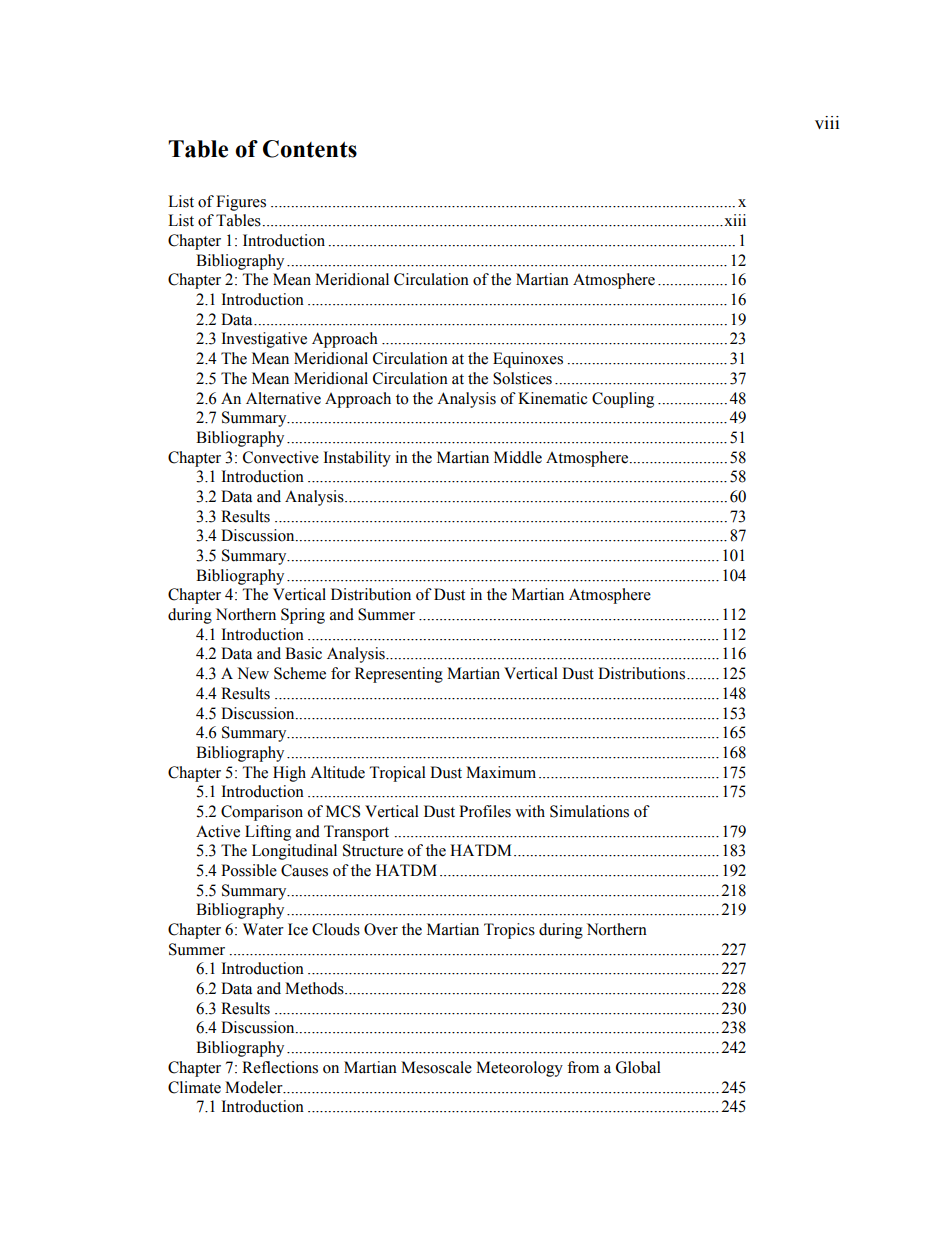 The height and width of the page is (1233, 952). What do you see at coordinates (310, 149) in the page?
I see `Contents` at bounding box center [310, 149].
